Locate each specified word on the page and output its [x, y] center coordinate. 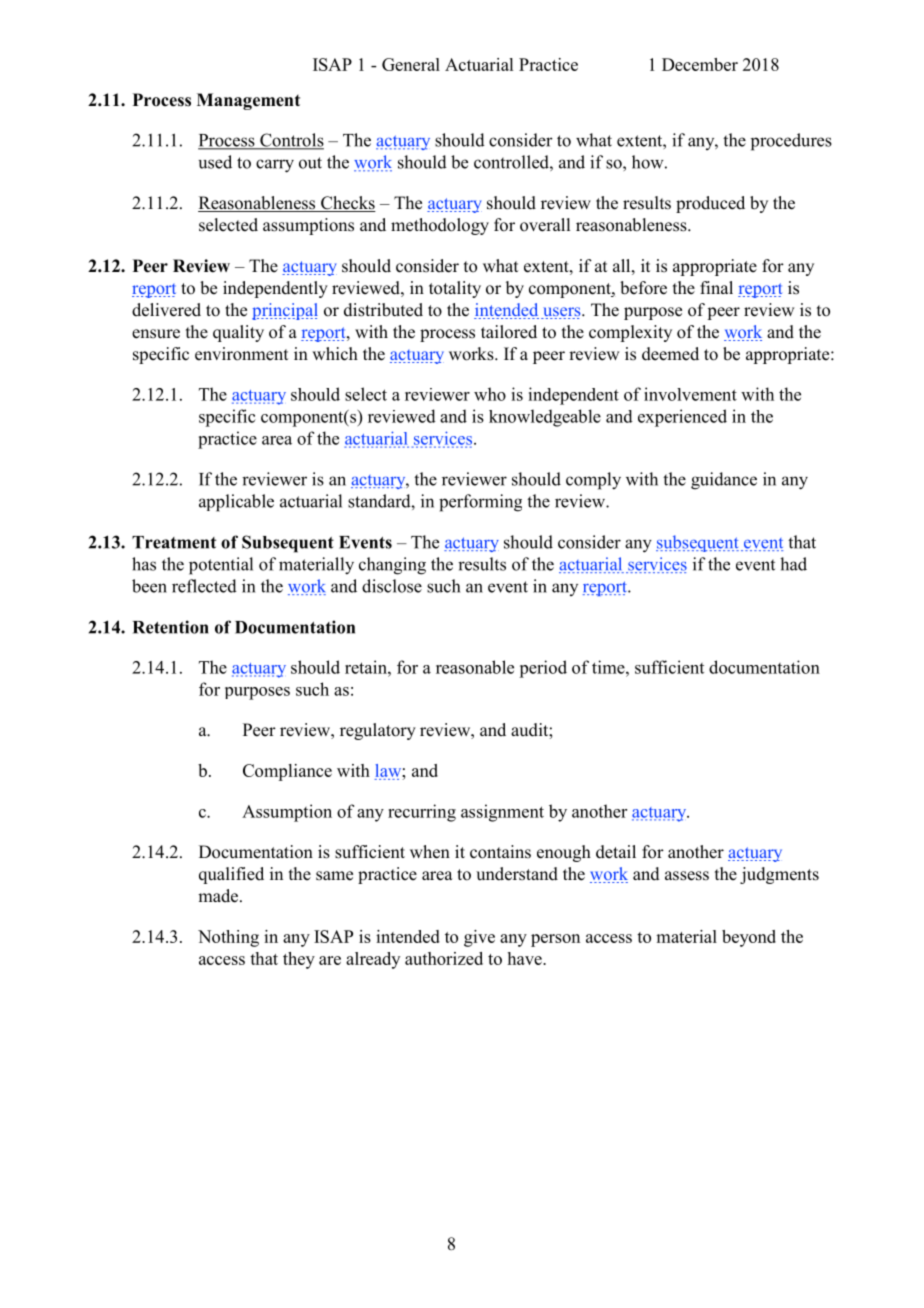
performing [480, 503]
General [411, 64]
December [700, 64]
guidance [724, 481]
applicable [236, 503]
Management [248, 101]
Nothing [228, 938]
